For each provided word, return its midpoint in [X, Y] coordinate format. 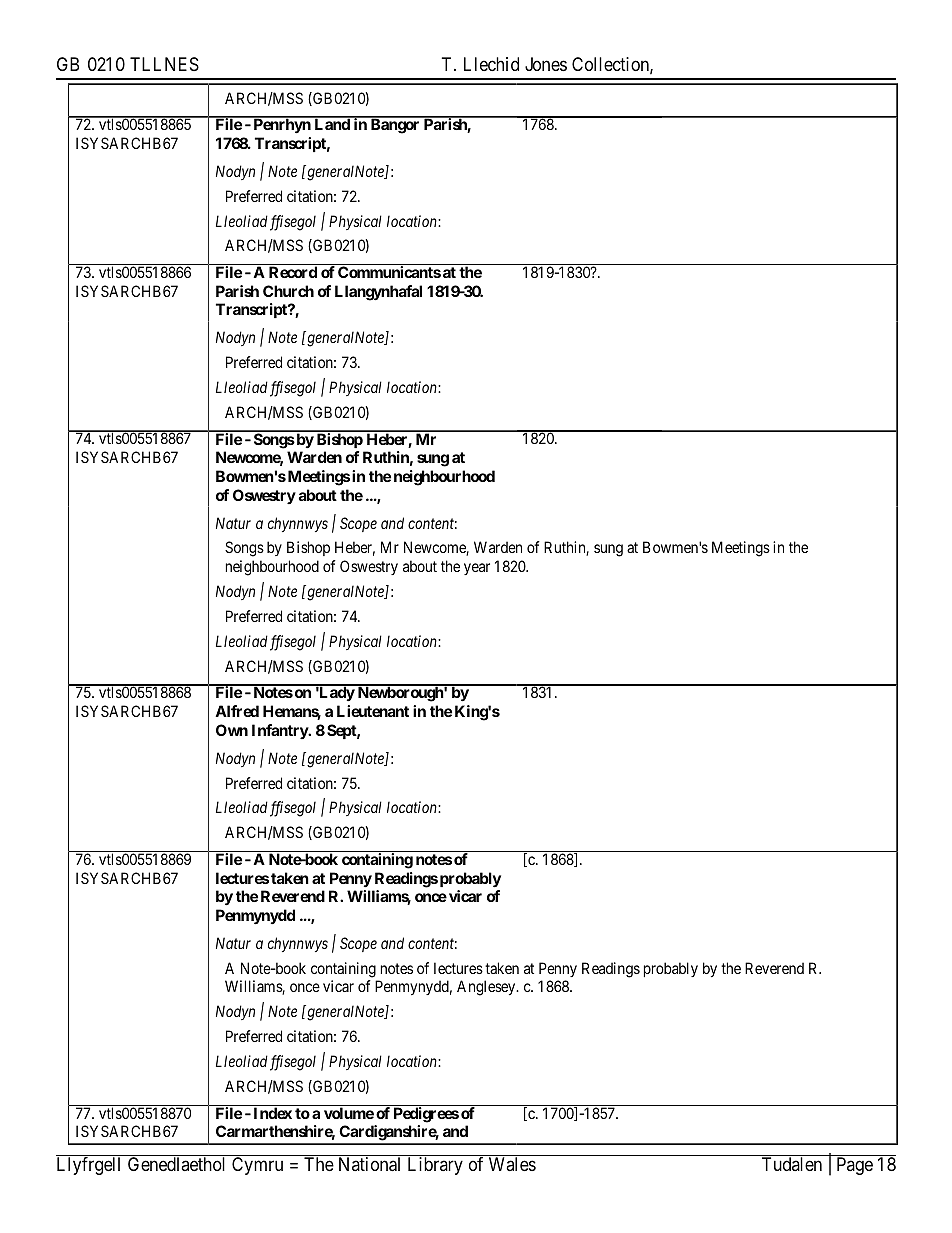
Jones [546, 64]
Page [855, 1166]
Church [288, 291]
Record [293, 272]
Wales [512, 1164]
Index [273, 1113]
